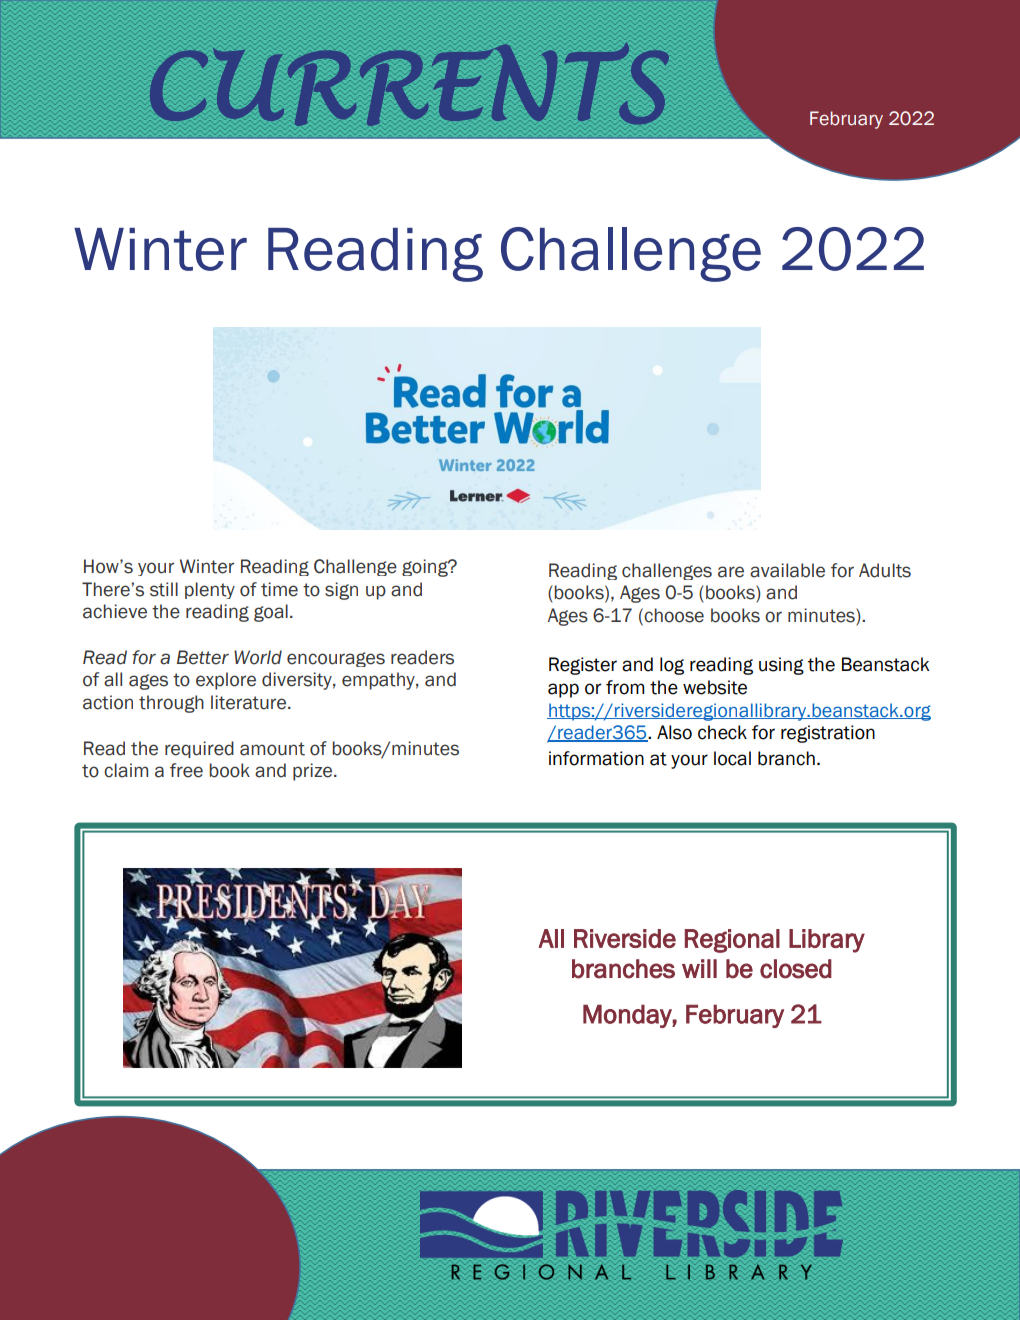 The width and height of the document is (1020, 1320). What do you see at coordinates (199, 749) in the document?
I see `required` at bounding box center [199, 749].
